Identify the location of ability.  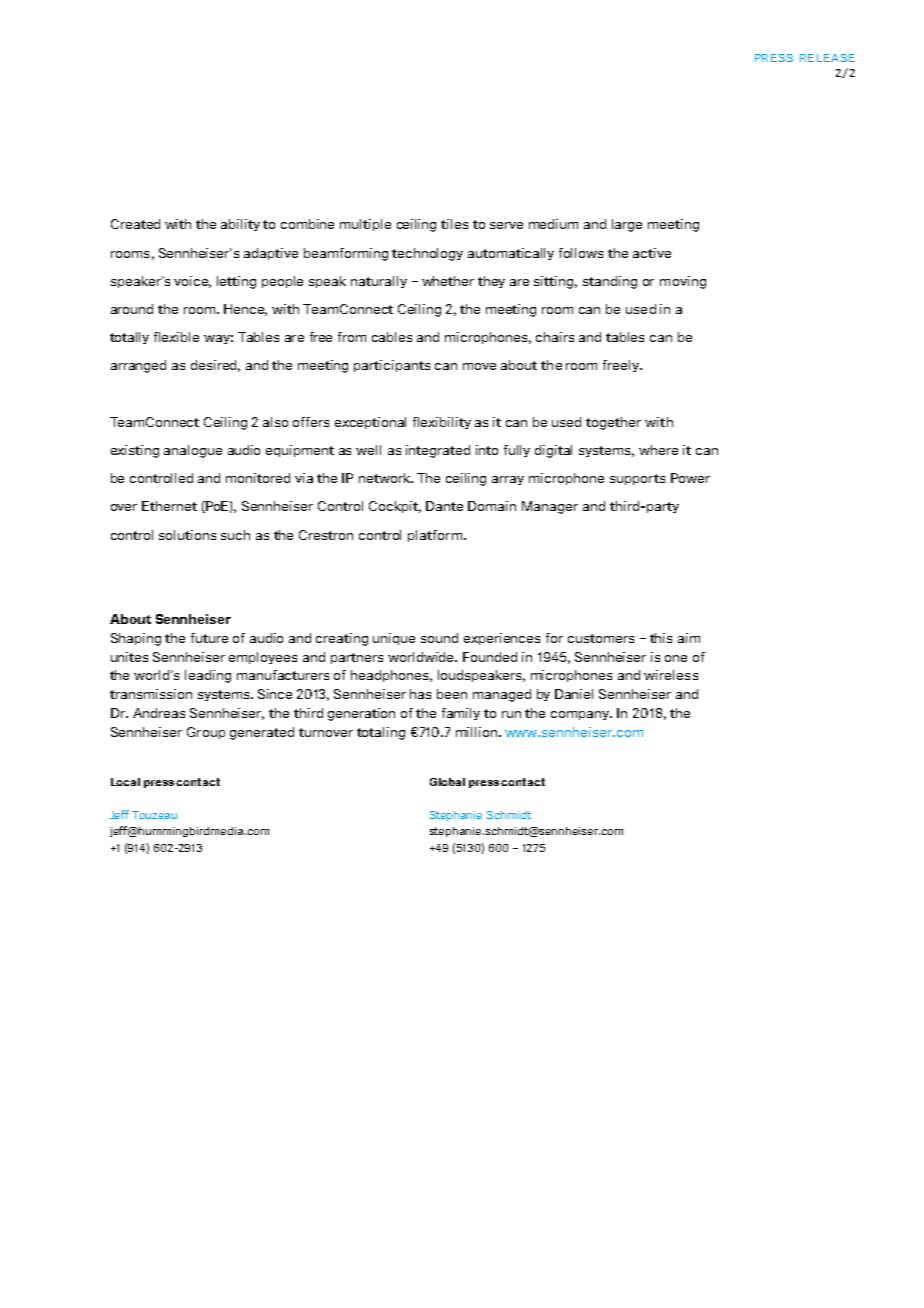
(240, 225).
